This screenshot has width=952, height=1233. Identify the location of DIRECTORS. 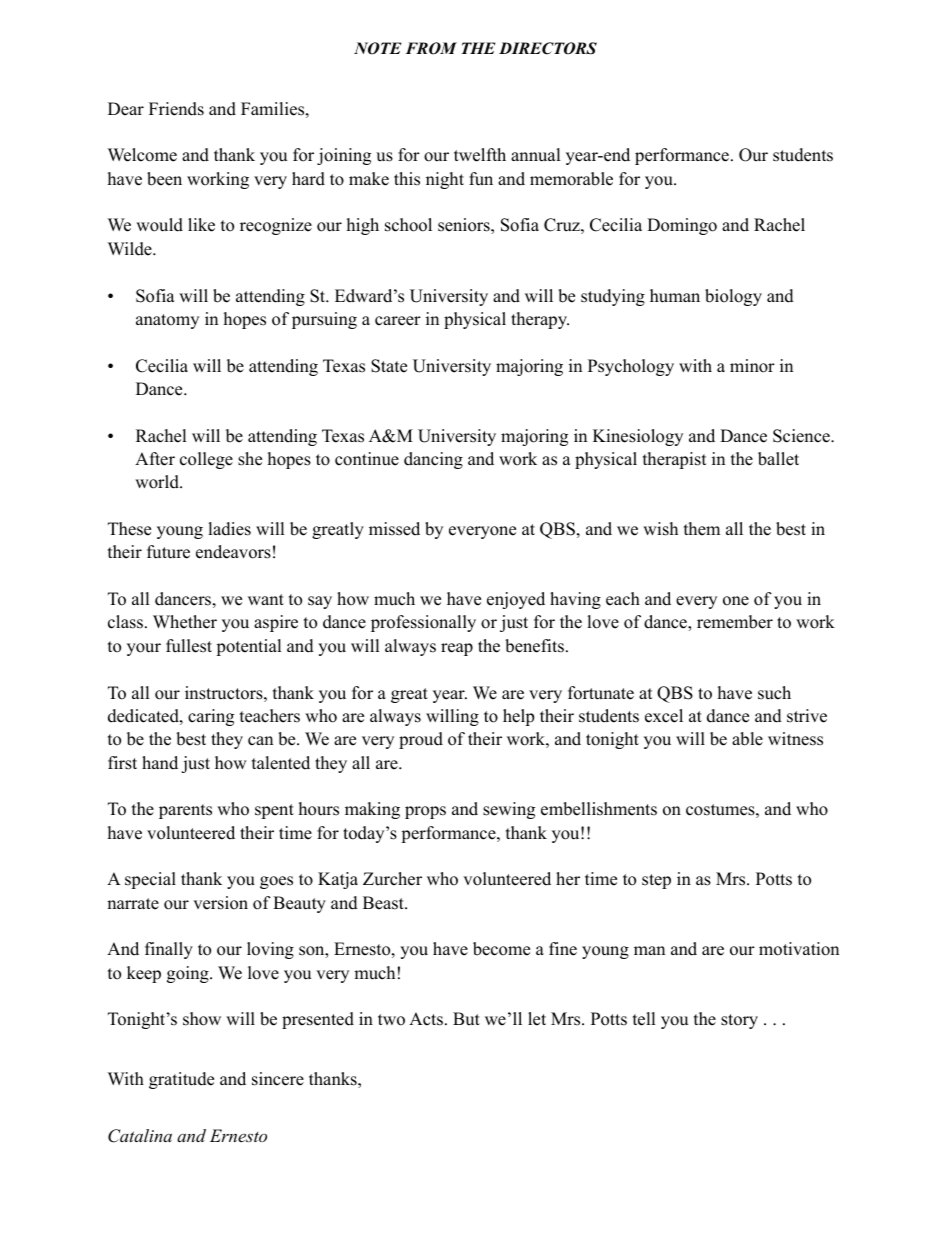
(548, 48).
